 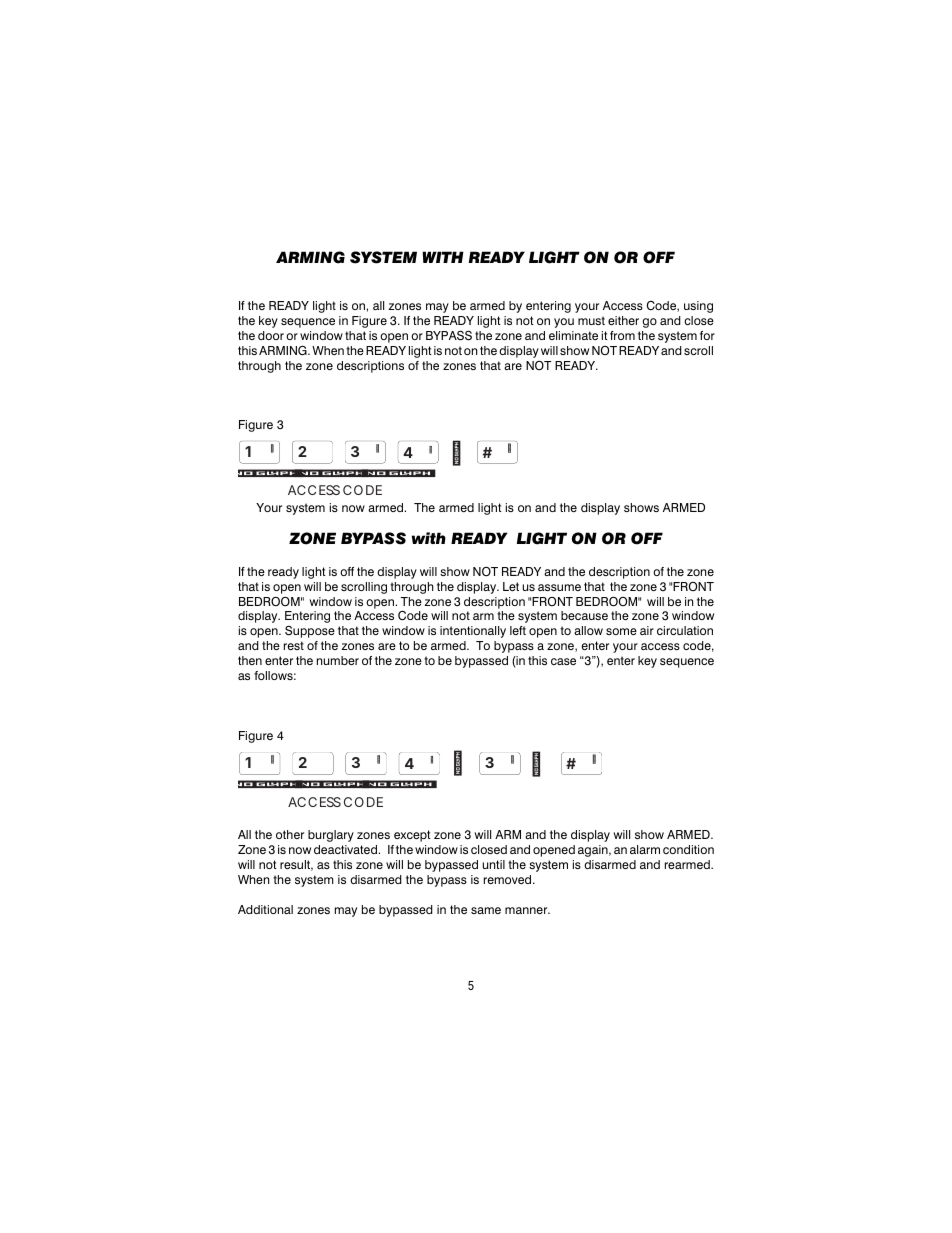 I want to click on case, so click(x=563, y=661).
